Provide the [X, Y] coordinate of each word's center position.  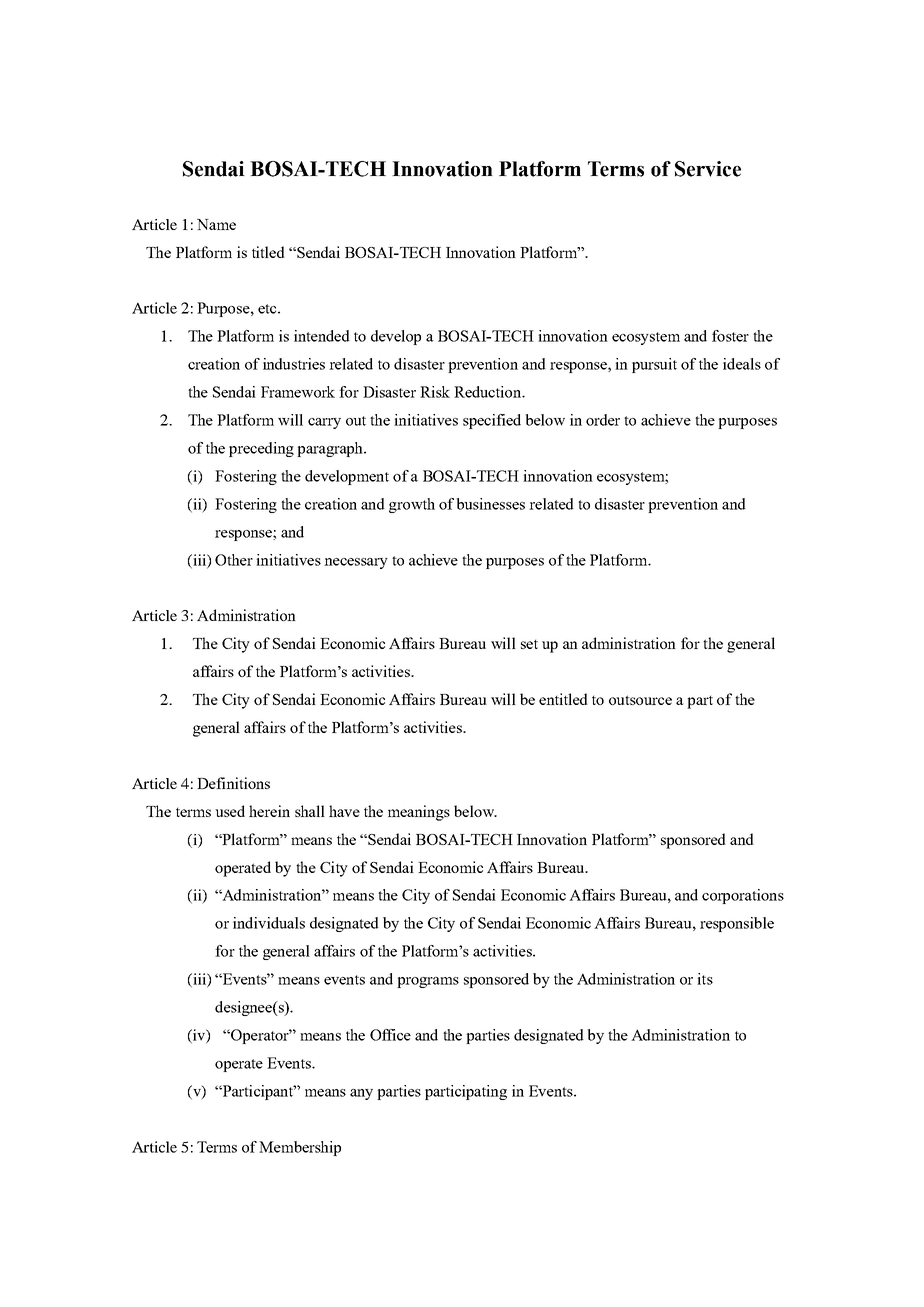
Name [216, 224]
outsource [640, 700]
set [529, 644]
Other [234, 560]
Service [708, 169]
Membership [300, 1148]
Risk [435, 392]
